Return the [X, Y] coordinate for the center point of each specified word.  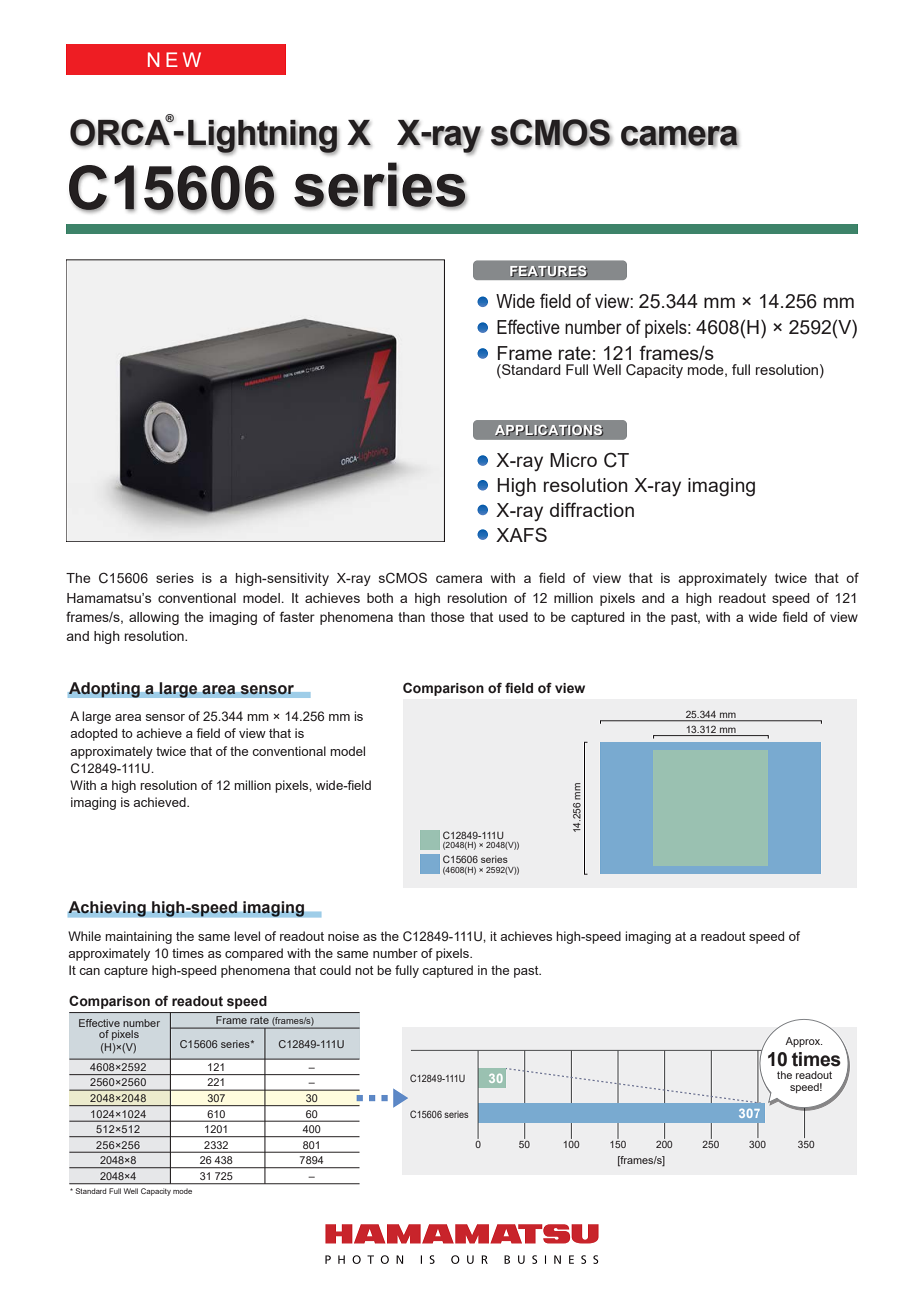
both [380, 598]
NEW [174, 59]
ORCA [121, 132]
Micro [573, 460]
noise [343, 936]
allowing [154, 618]
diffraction [592, 509]
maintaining [138, 937]
